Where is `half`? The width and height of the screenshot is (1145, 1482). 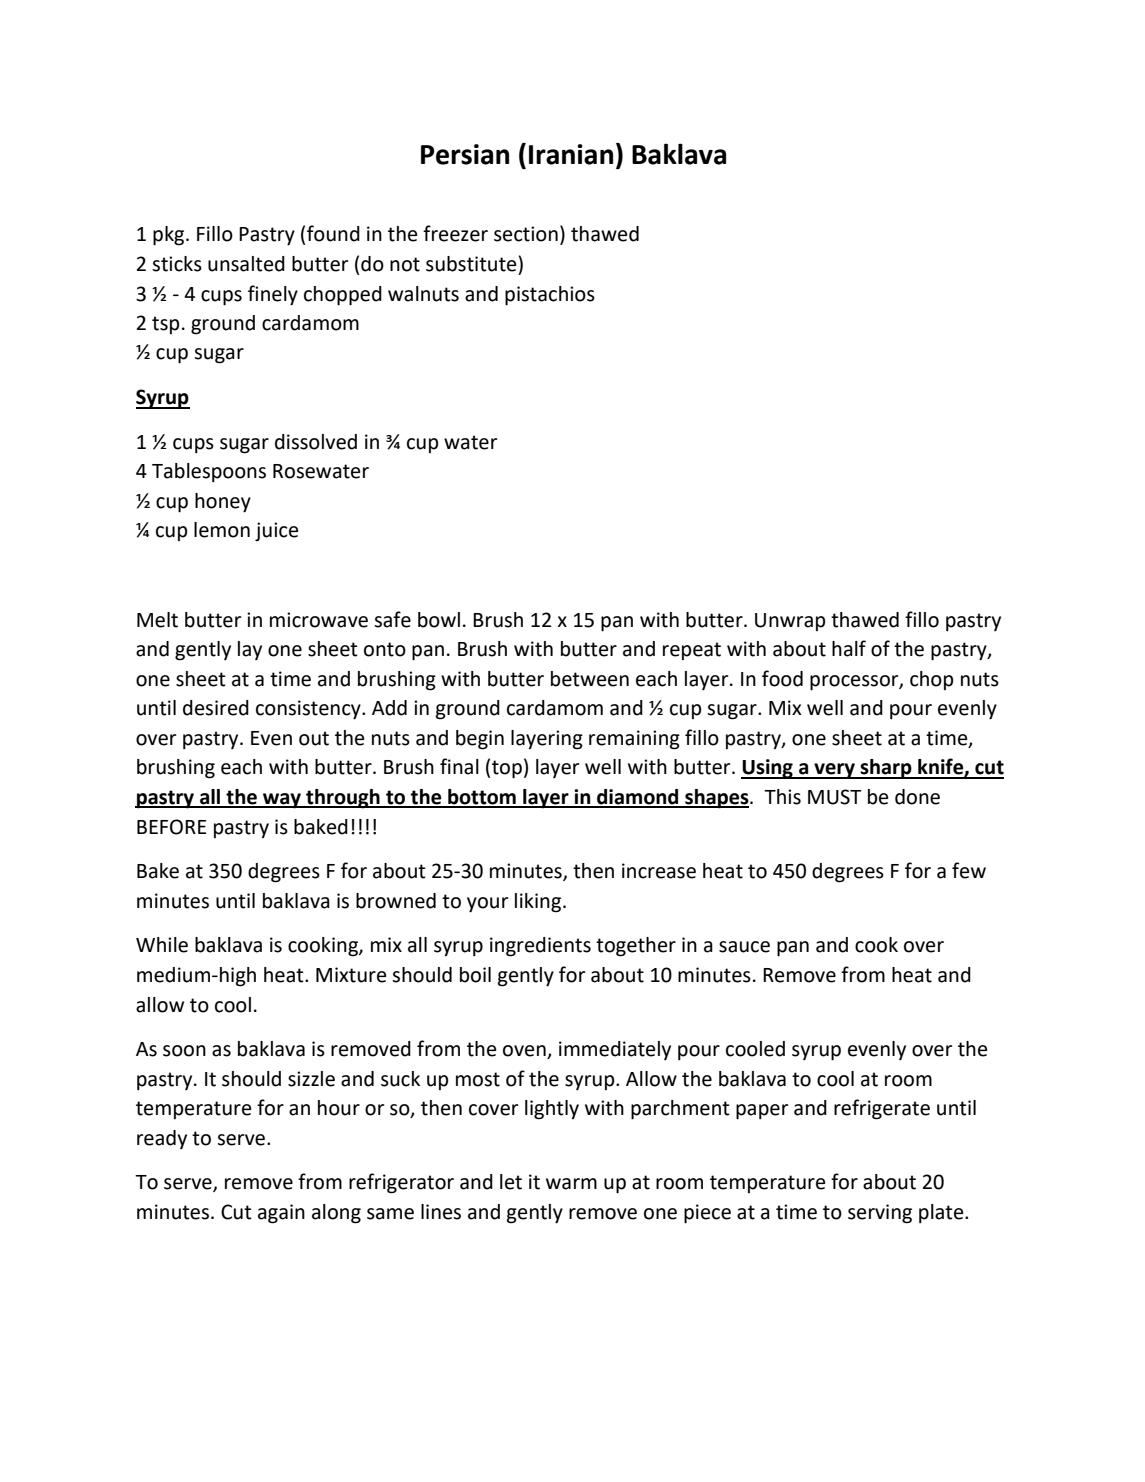
half is located at coordinates (849, 648).
